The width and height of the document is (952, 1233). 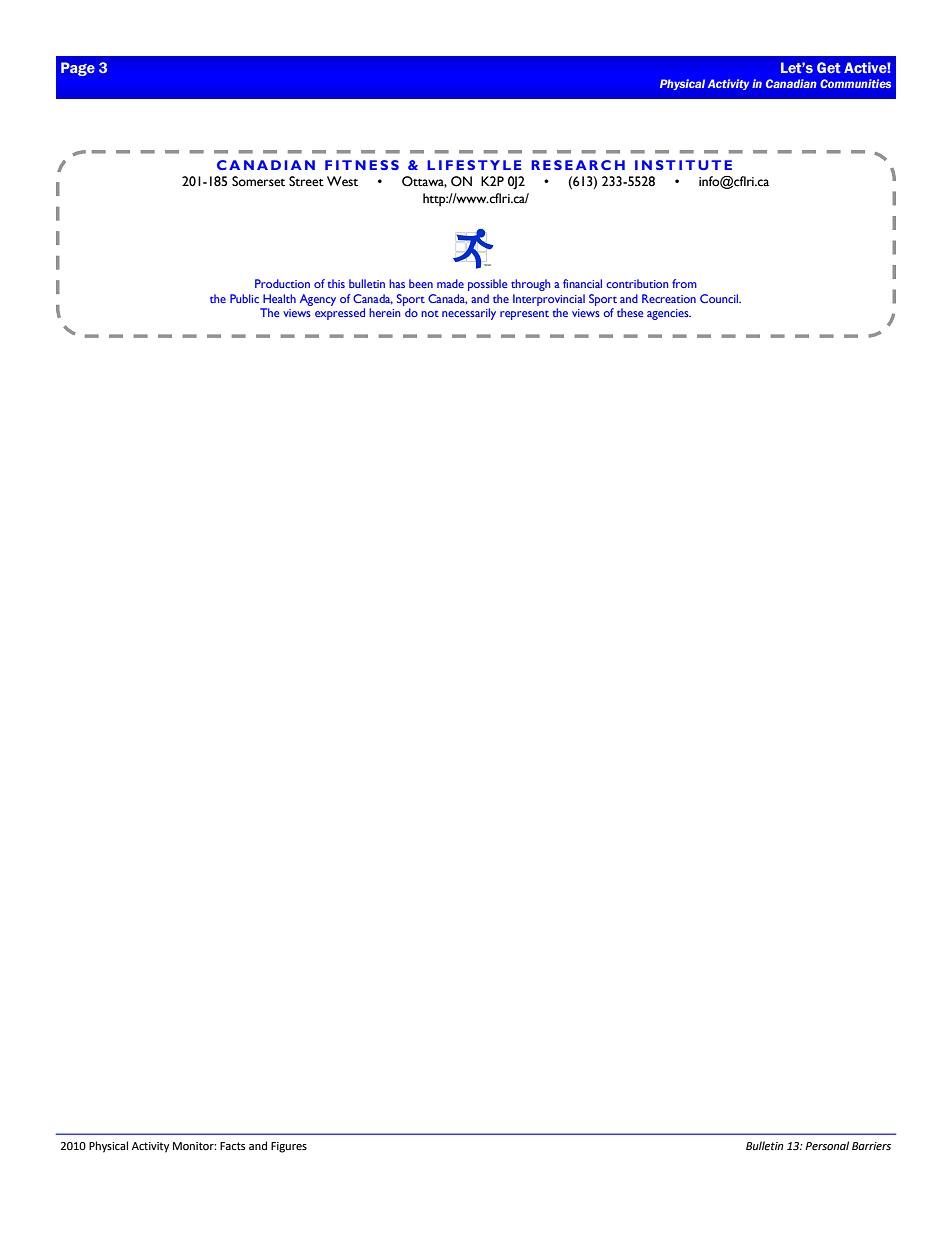 What do you see at coordinates (469, 314) in the document?
I see `necessarily` at bounding box center [469, 314].
